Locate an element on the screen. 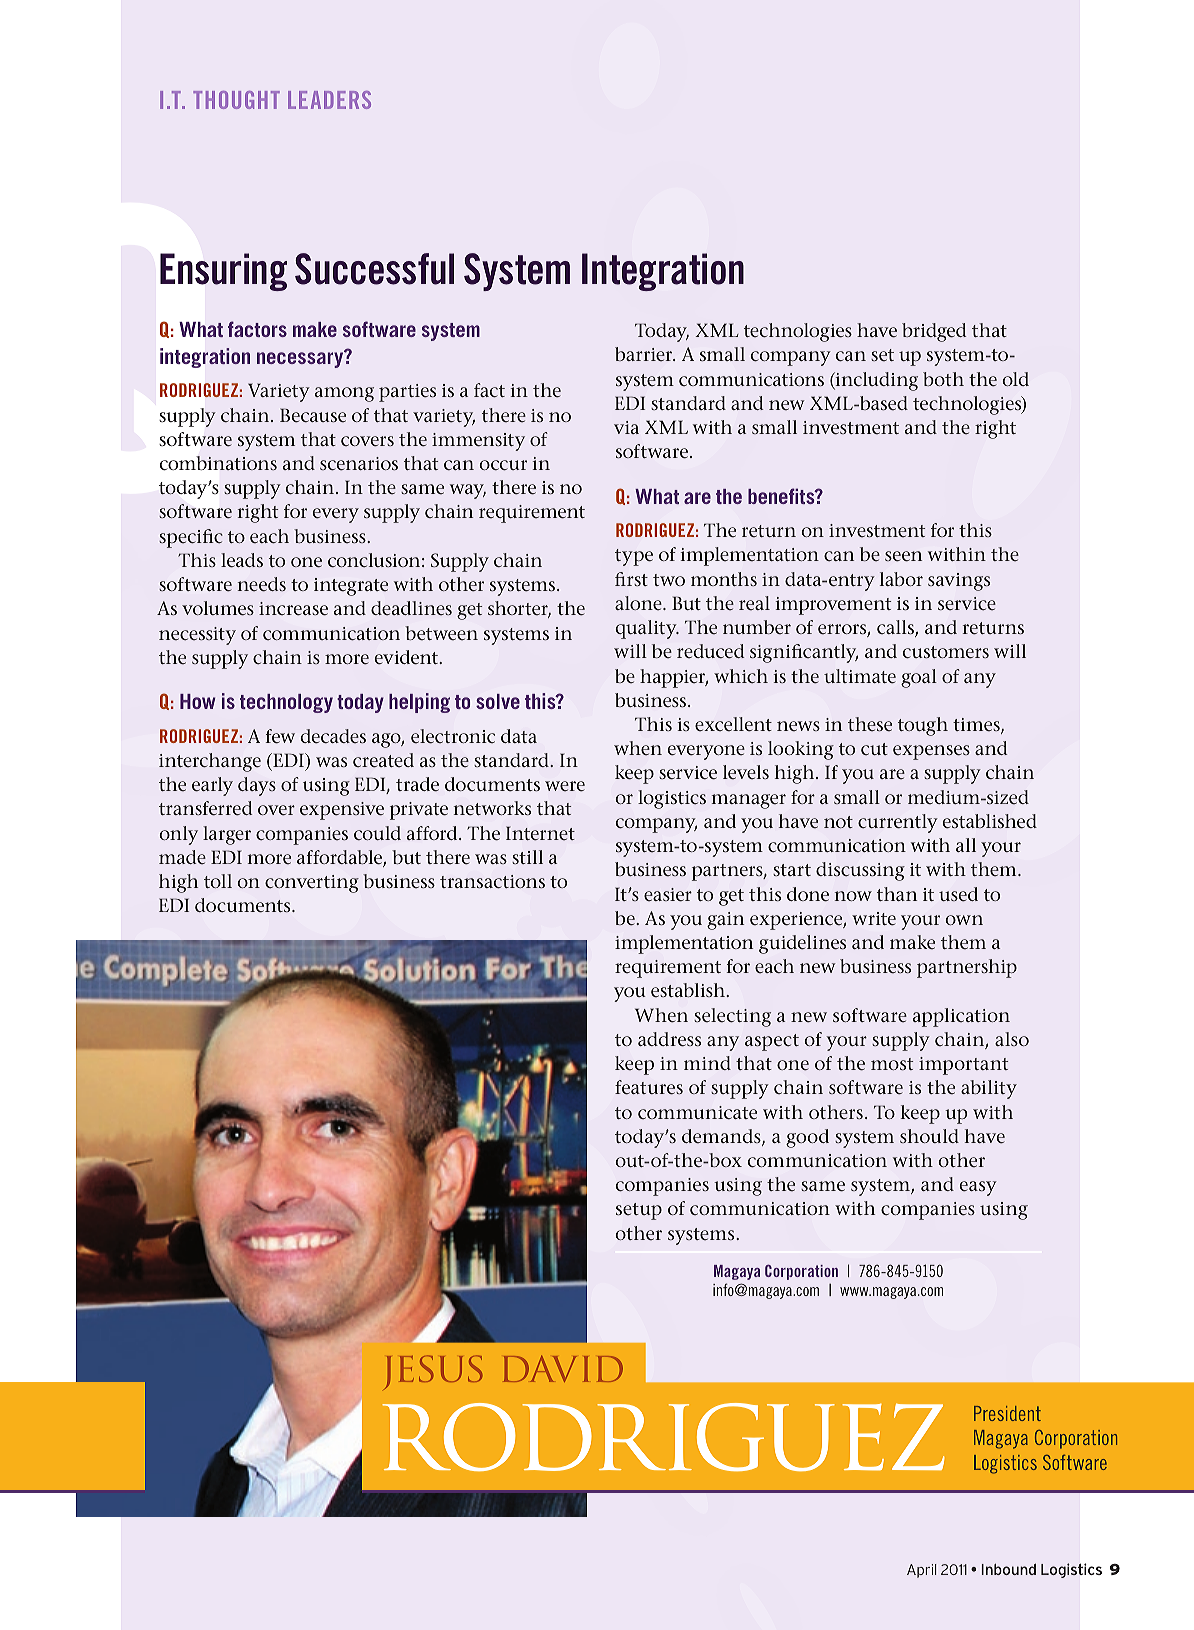 This screenshot has width=1194, height=1630. bridged is located at coordinates (934, 332).
